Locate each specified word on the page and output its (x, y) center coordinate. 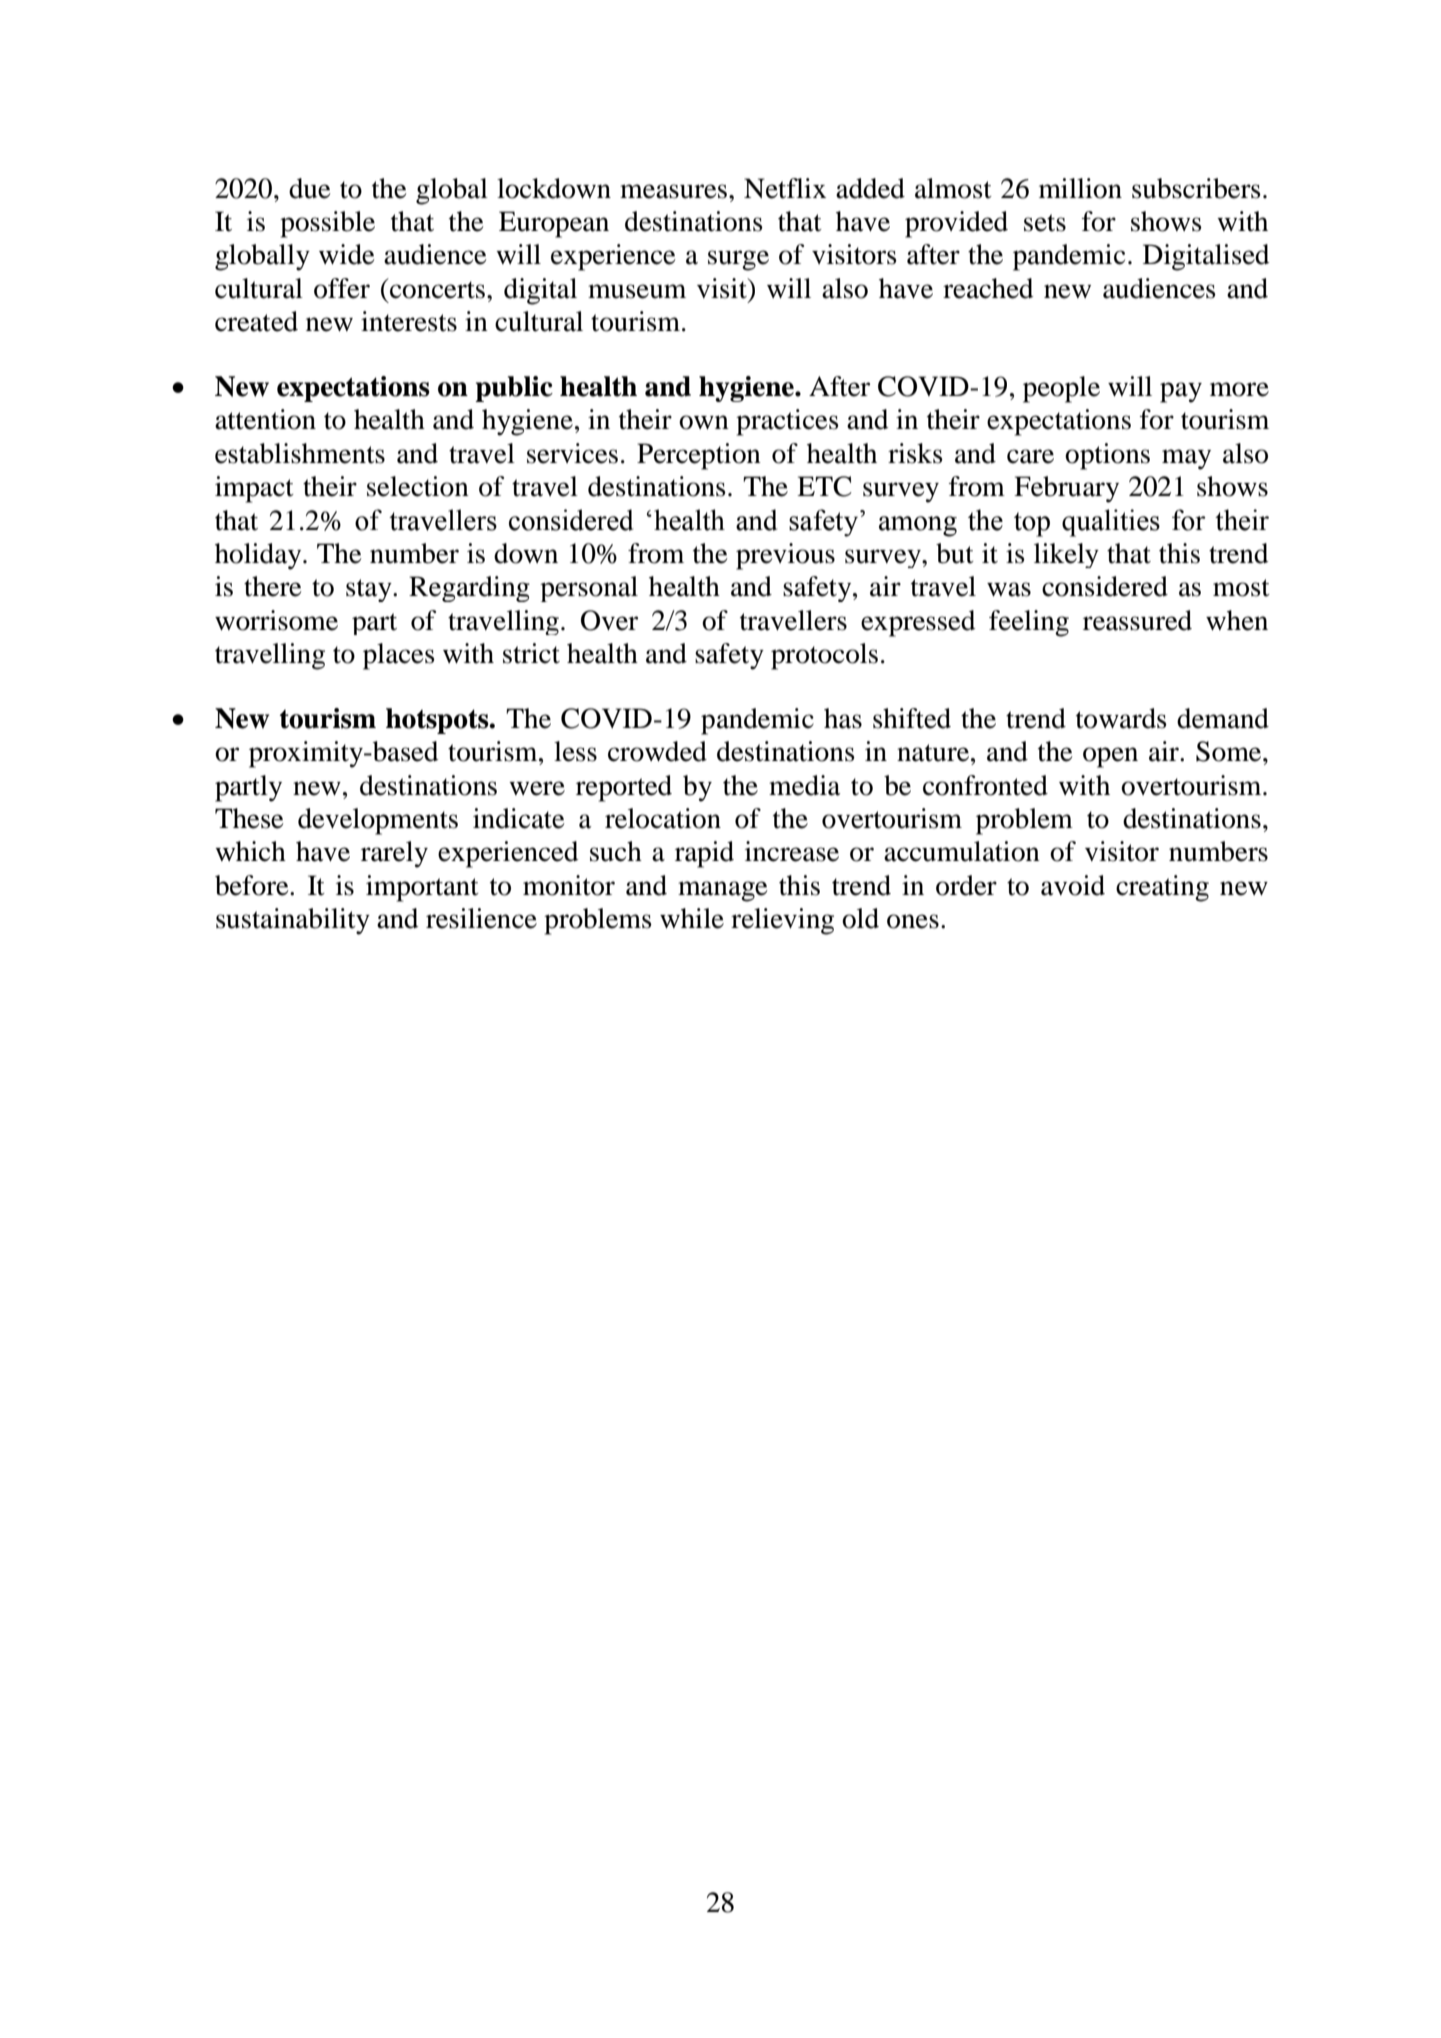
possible (327, 224)
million (1080, 188)
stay (370, 590)
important (422, 888)
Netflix (785, 188)
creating (1162, 888)
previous (785, 556)
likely (1066, 555)
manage (723, 891)
